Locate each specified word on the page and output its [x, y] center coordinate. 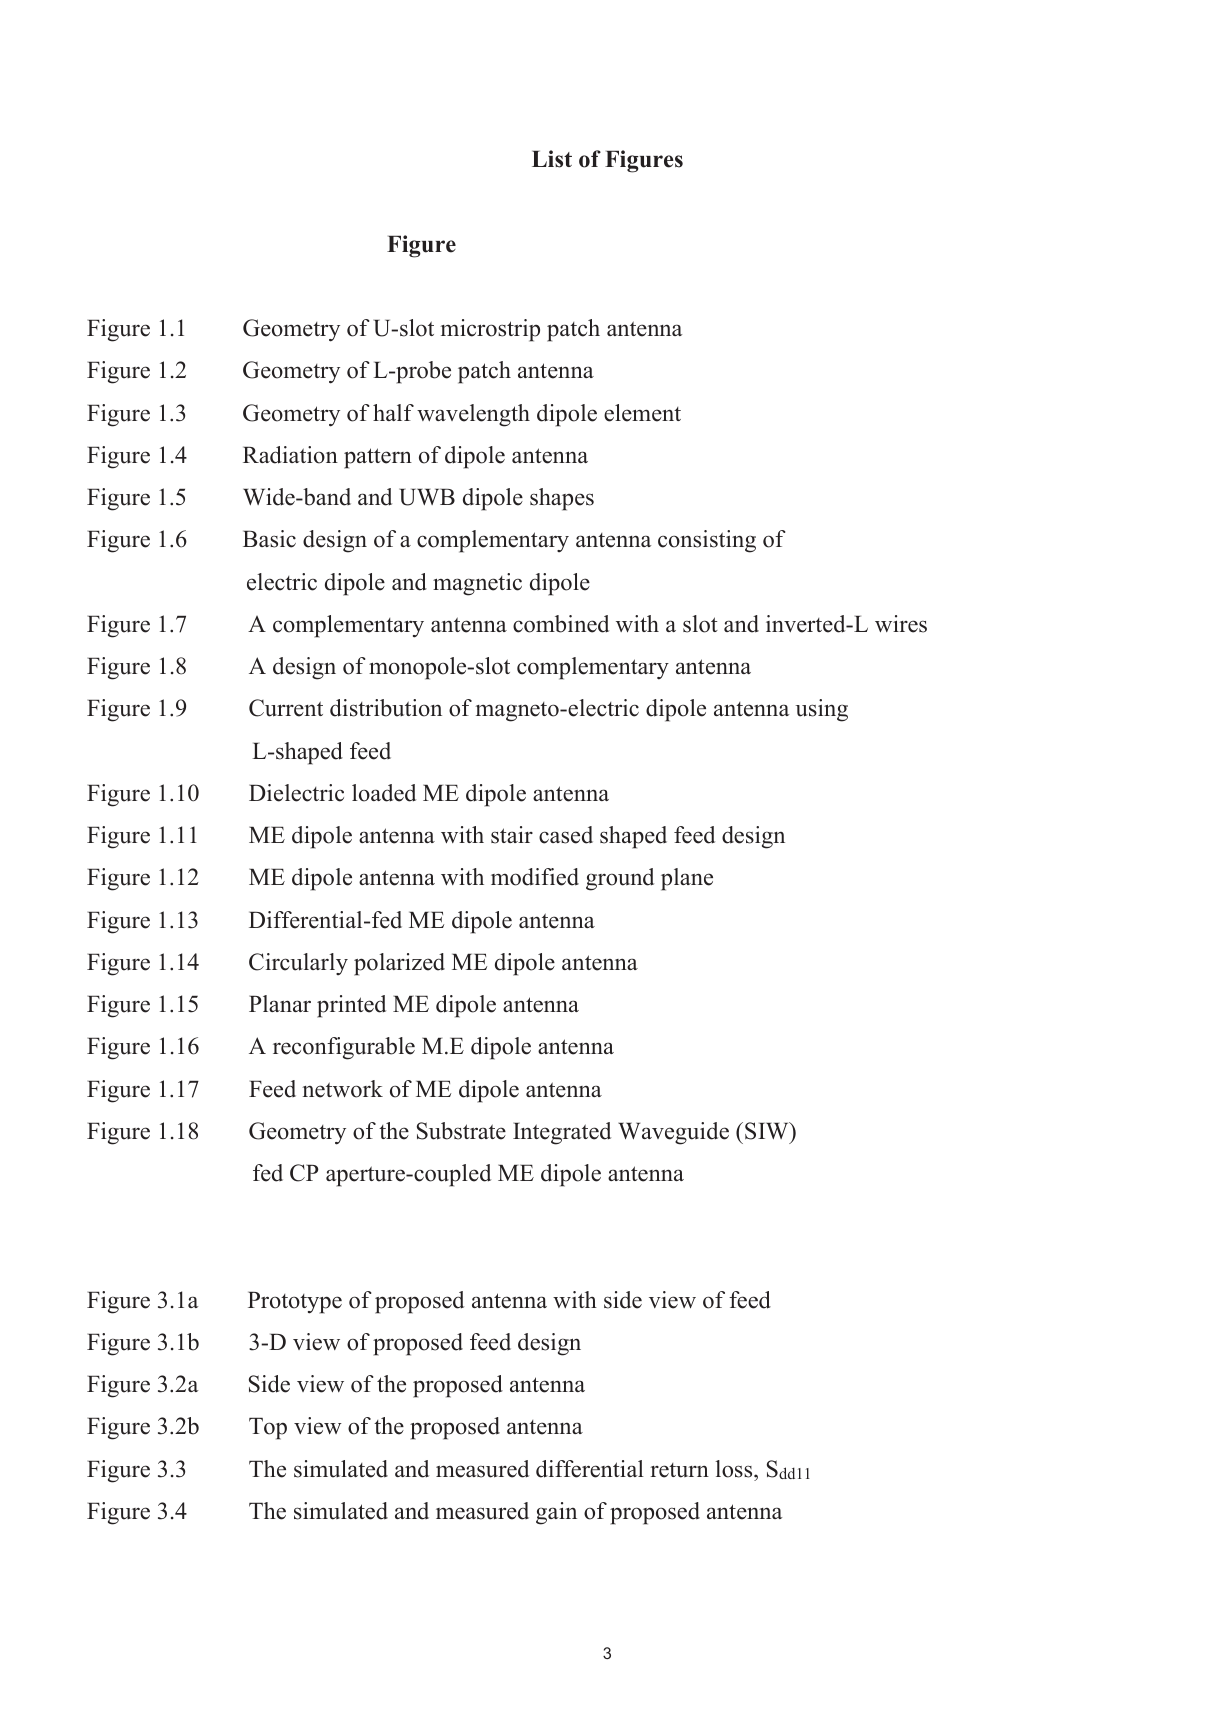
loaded [384, 793]
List [552, 159]
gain [556, 1513]
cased [566, 835]
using [822, 710]
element [642, 413]
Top [268, 1428]
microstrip [490, 330]
